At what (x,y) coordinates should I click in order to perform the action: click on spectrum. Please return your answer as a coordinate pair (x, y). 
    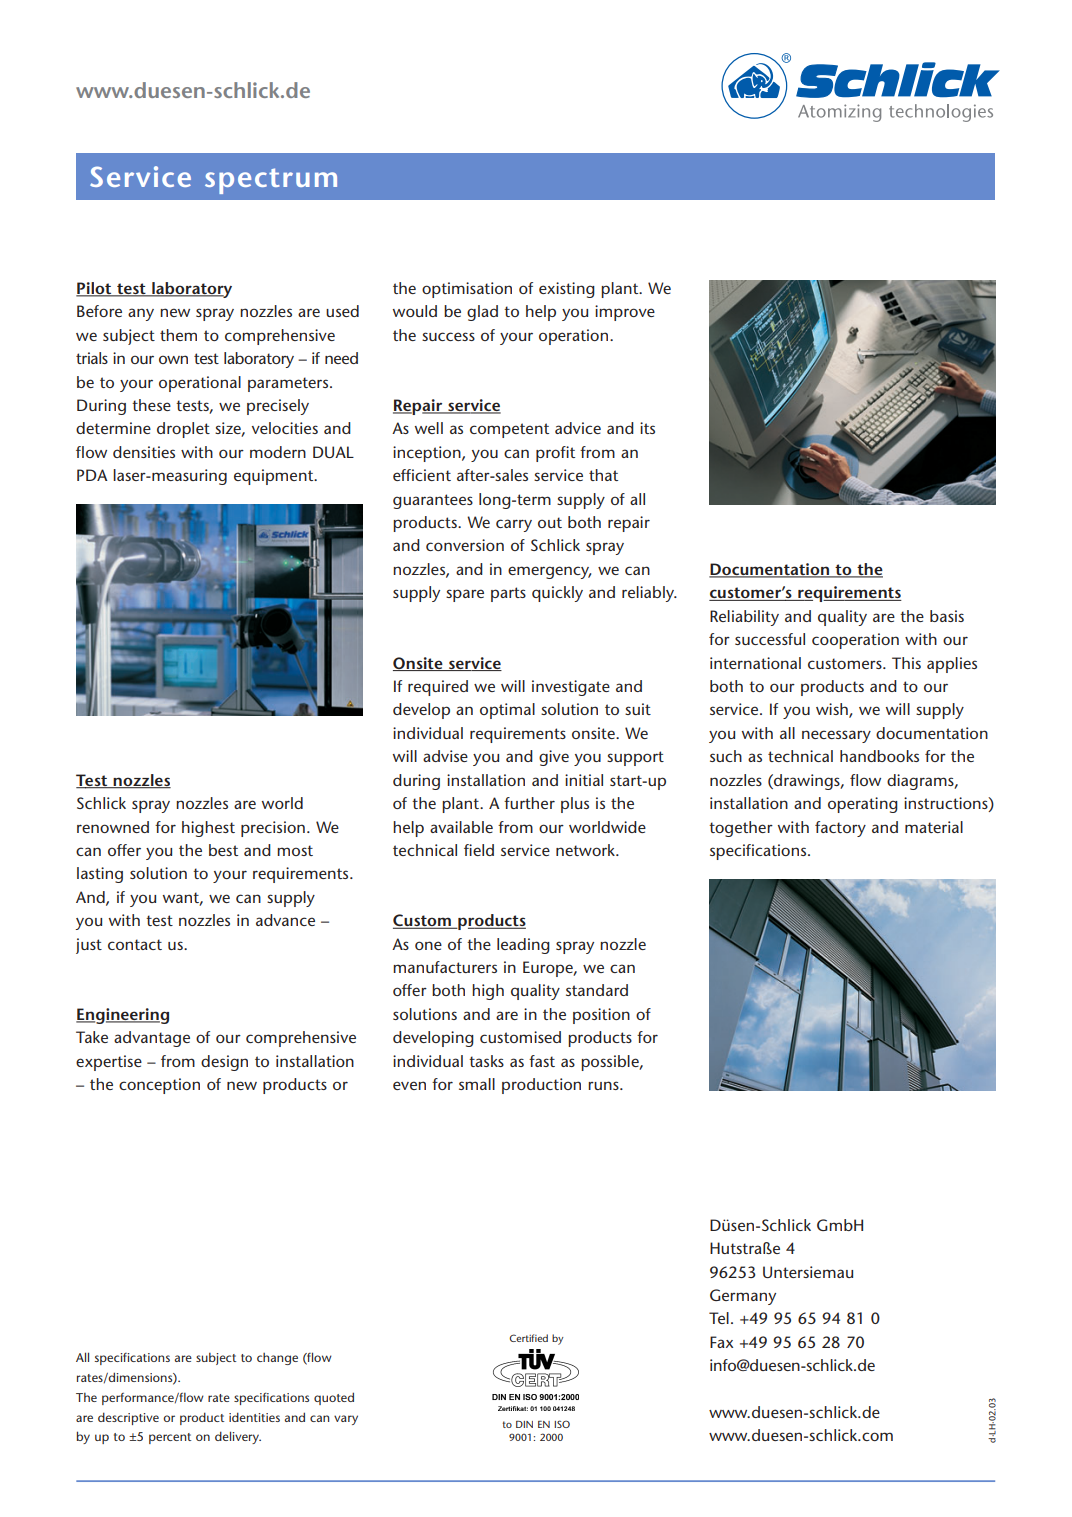
    Looking at the image, I should click on (271, 181).
